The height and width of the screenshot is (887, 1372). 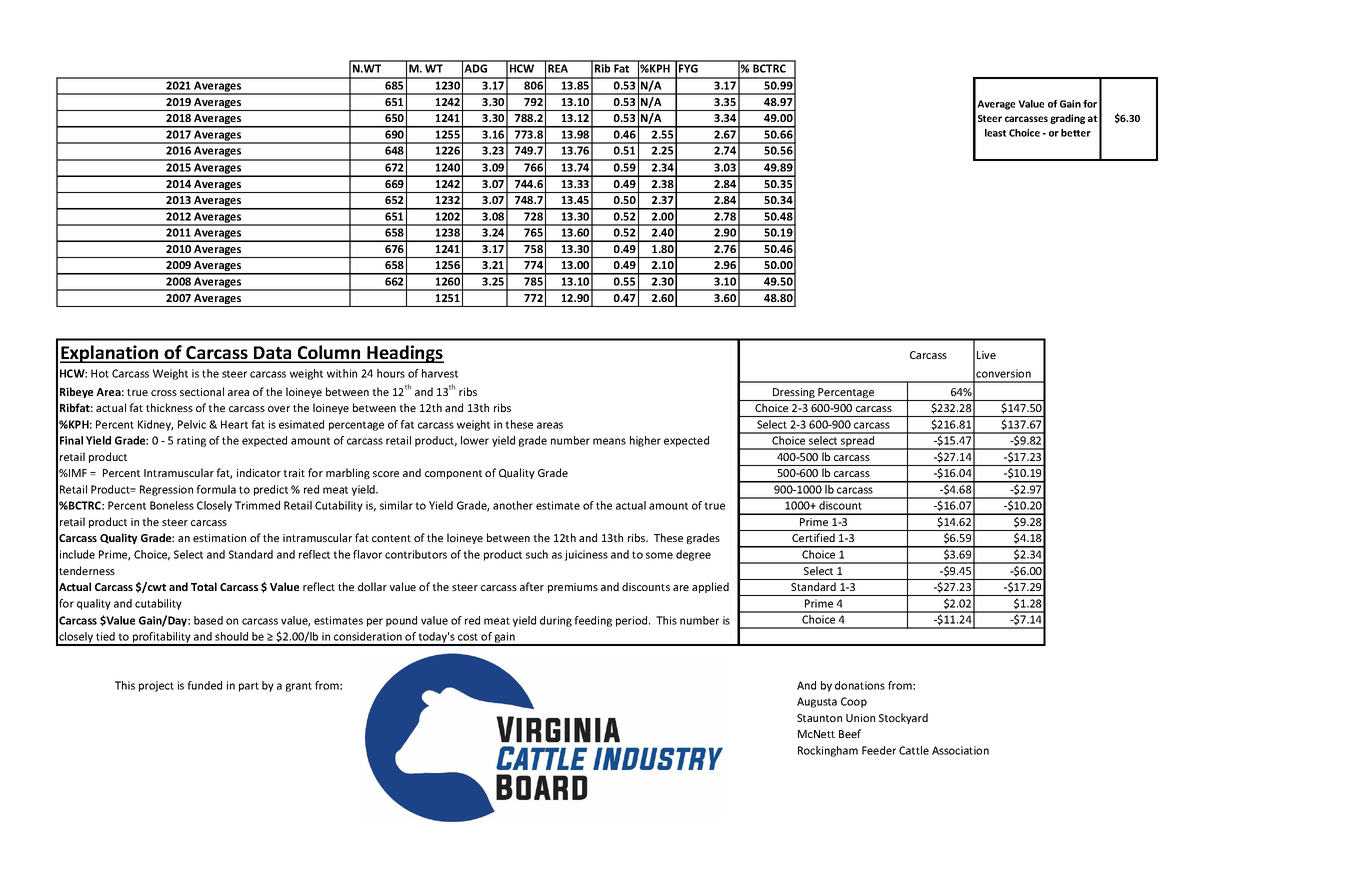 What do you see at coordinates (819, 718) in the screenshot?
I see `Staunton` at bounding box center [819, 718].
